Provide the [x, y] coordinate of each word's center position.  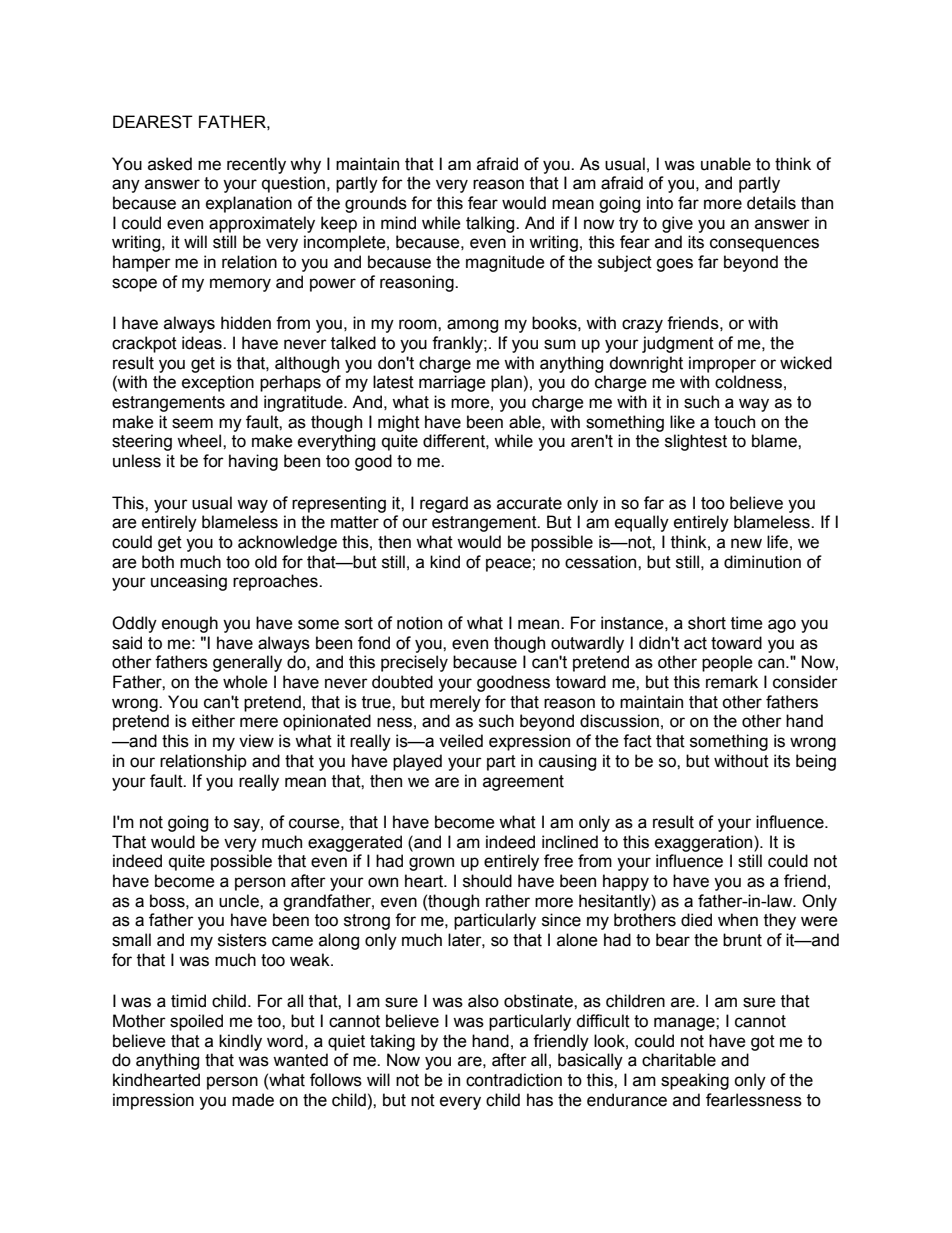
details [771, 203]
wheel [200, 441]
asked [170, 164]
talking [491, 224]
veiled [461, 741]
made [253, 1100]
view [256, 741]
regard [444, 504]
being [816, 762]
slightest [696, 442]
